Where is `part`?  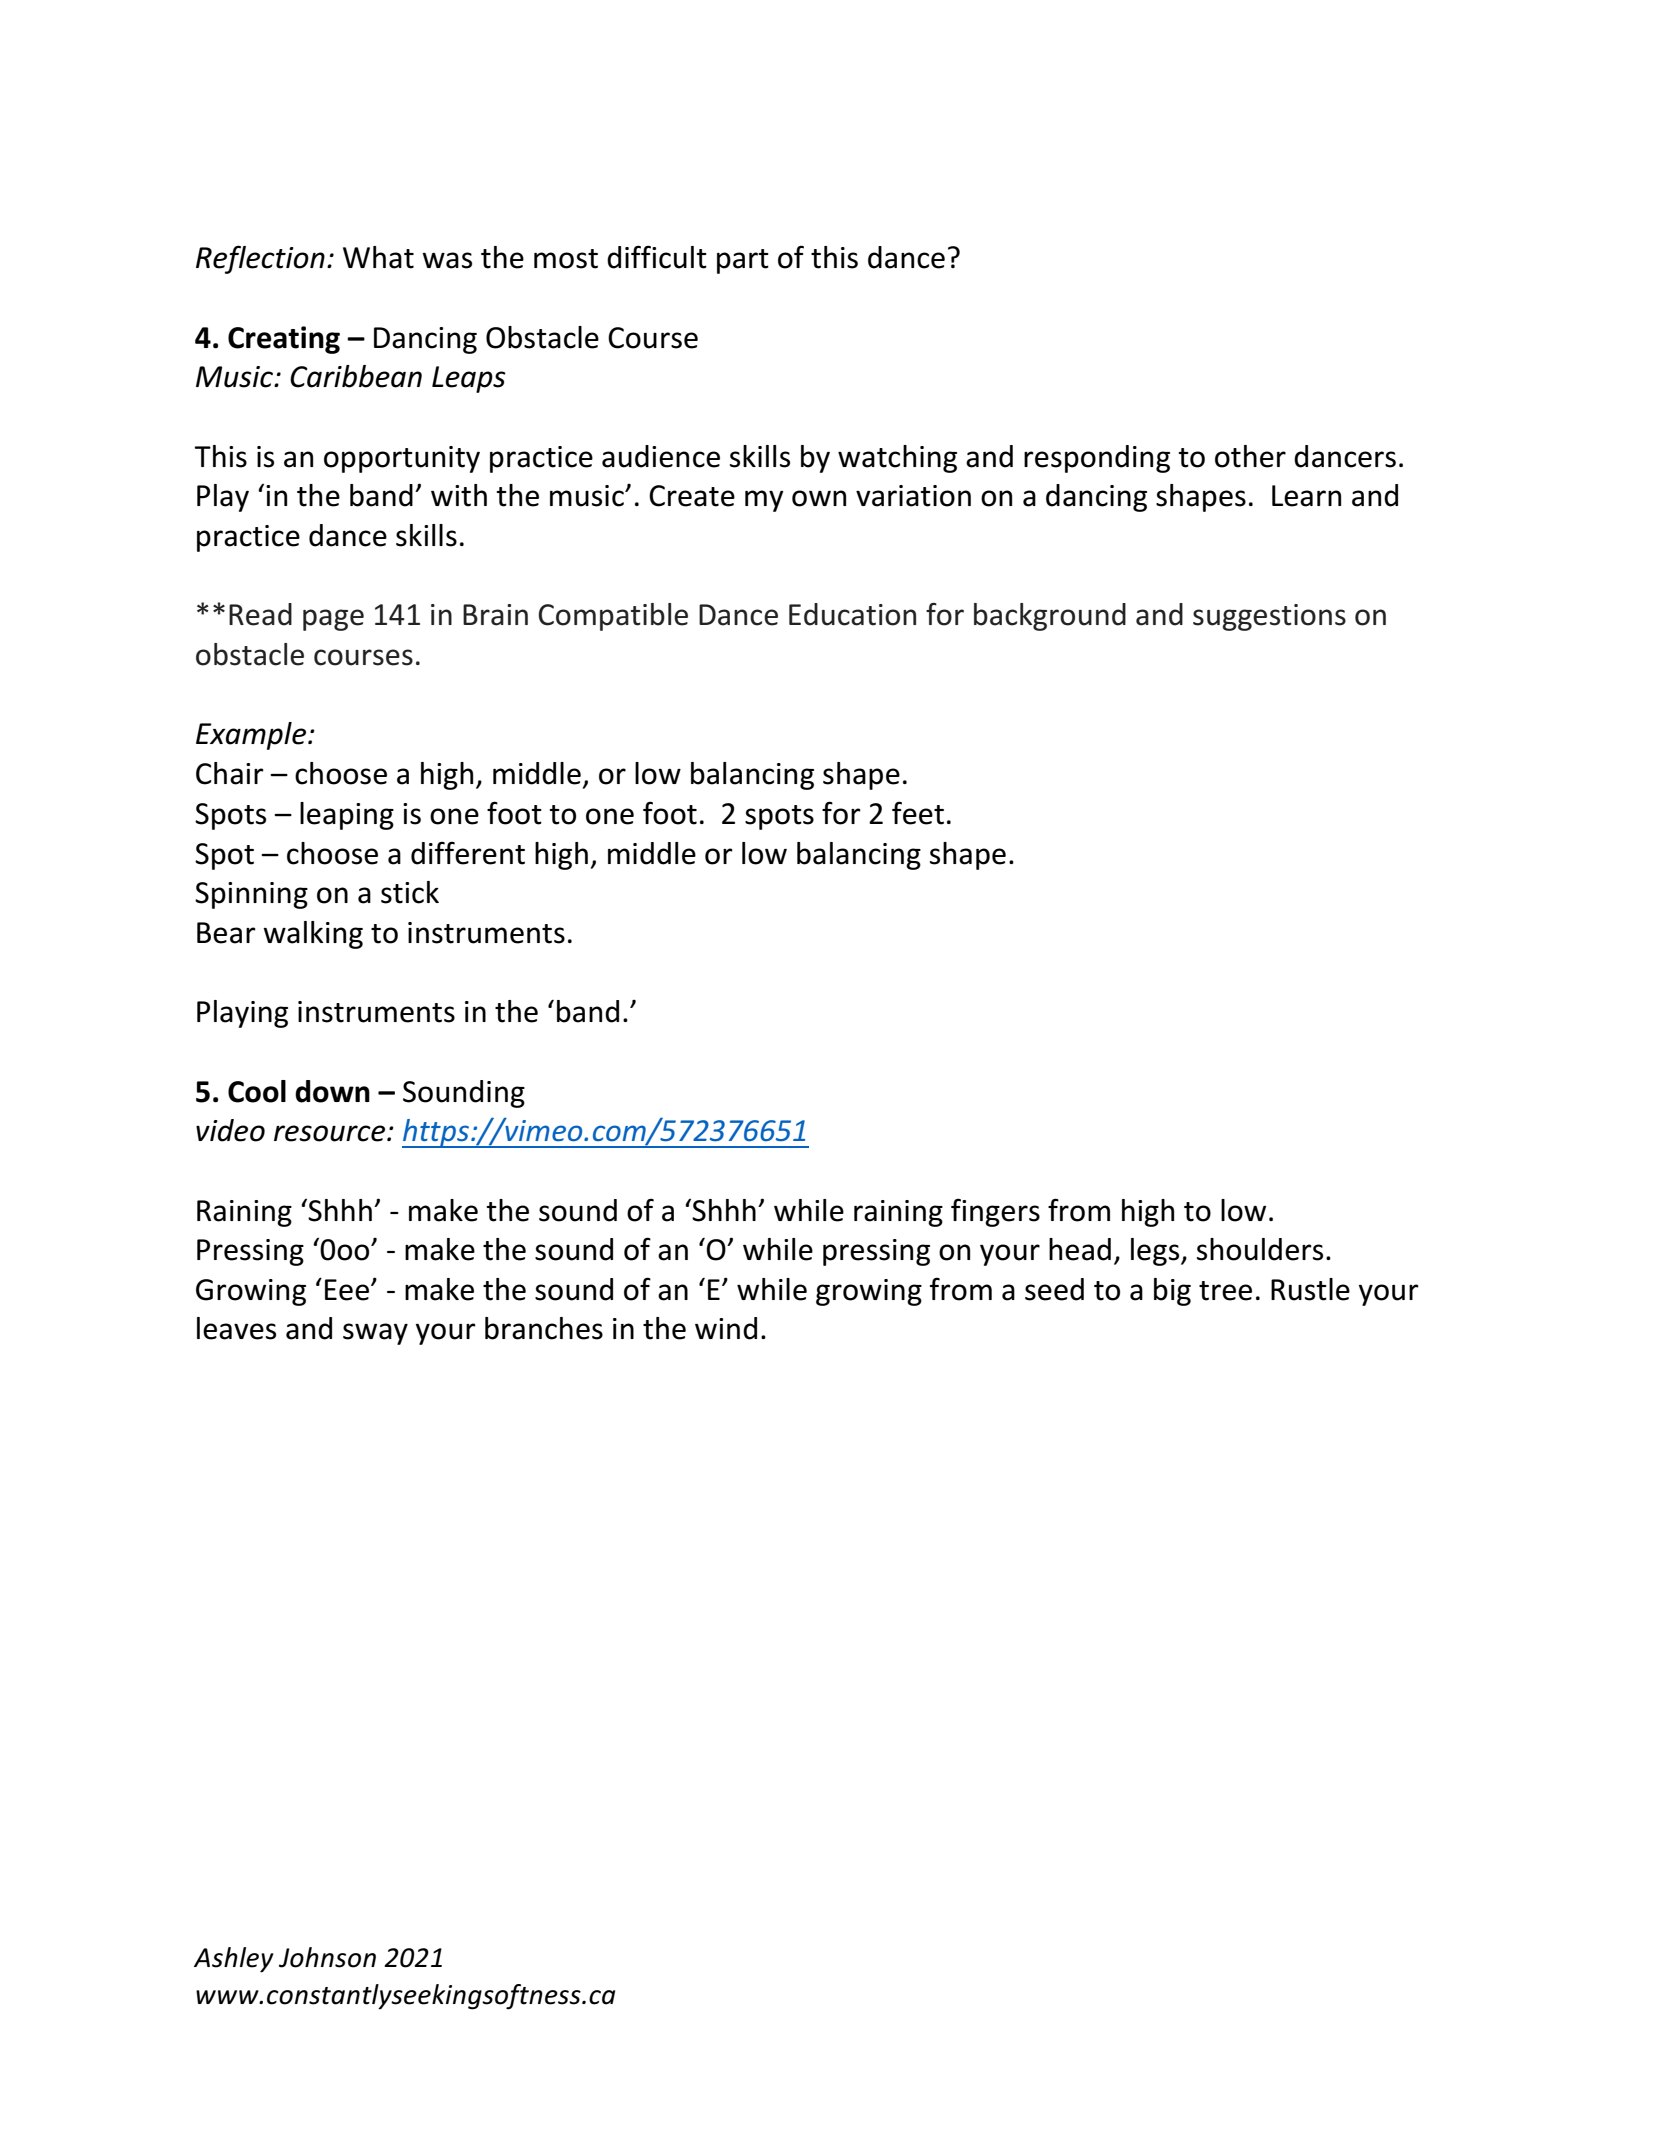
part is located at coordinates (743, 261).
